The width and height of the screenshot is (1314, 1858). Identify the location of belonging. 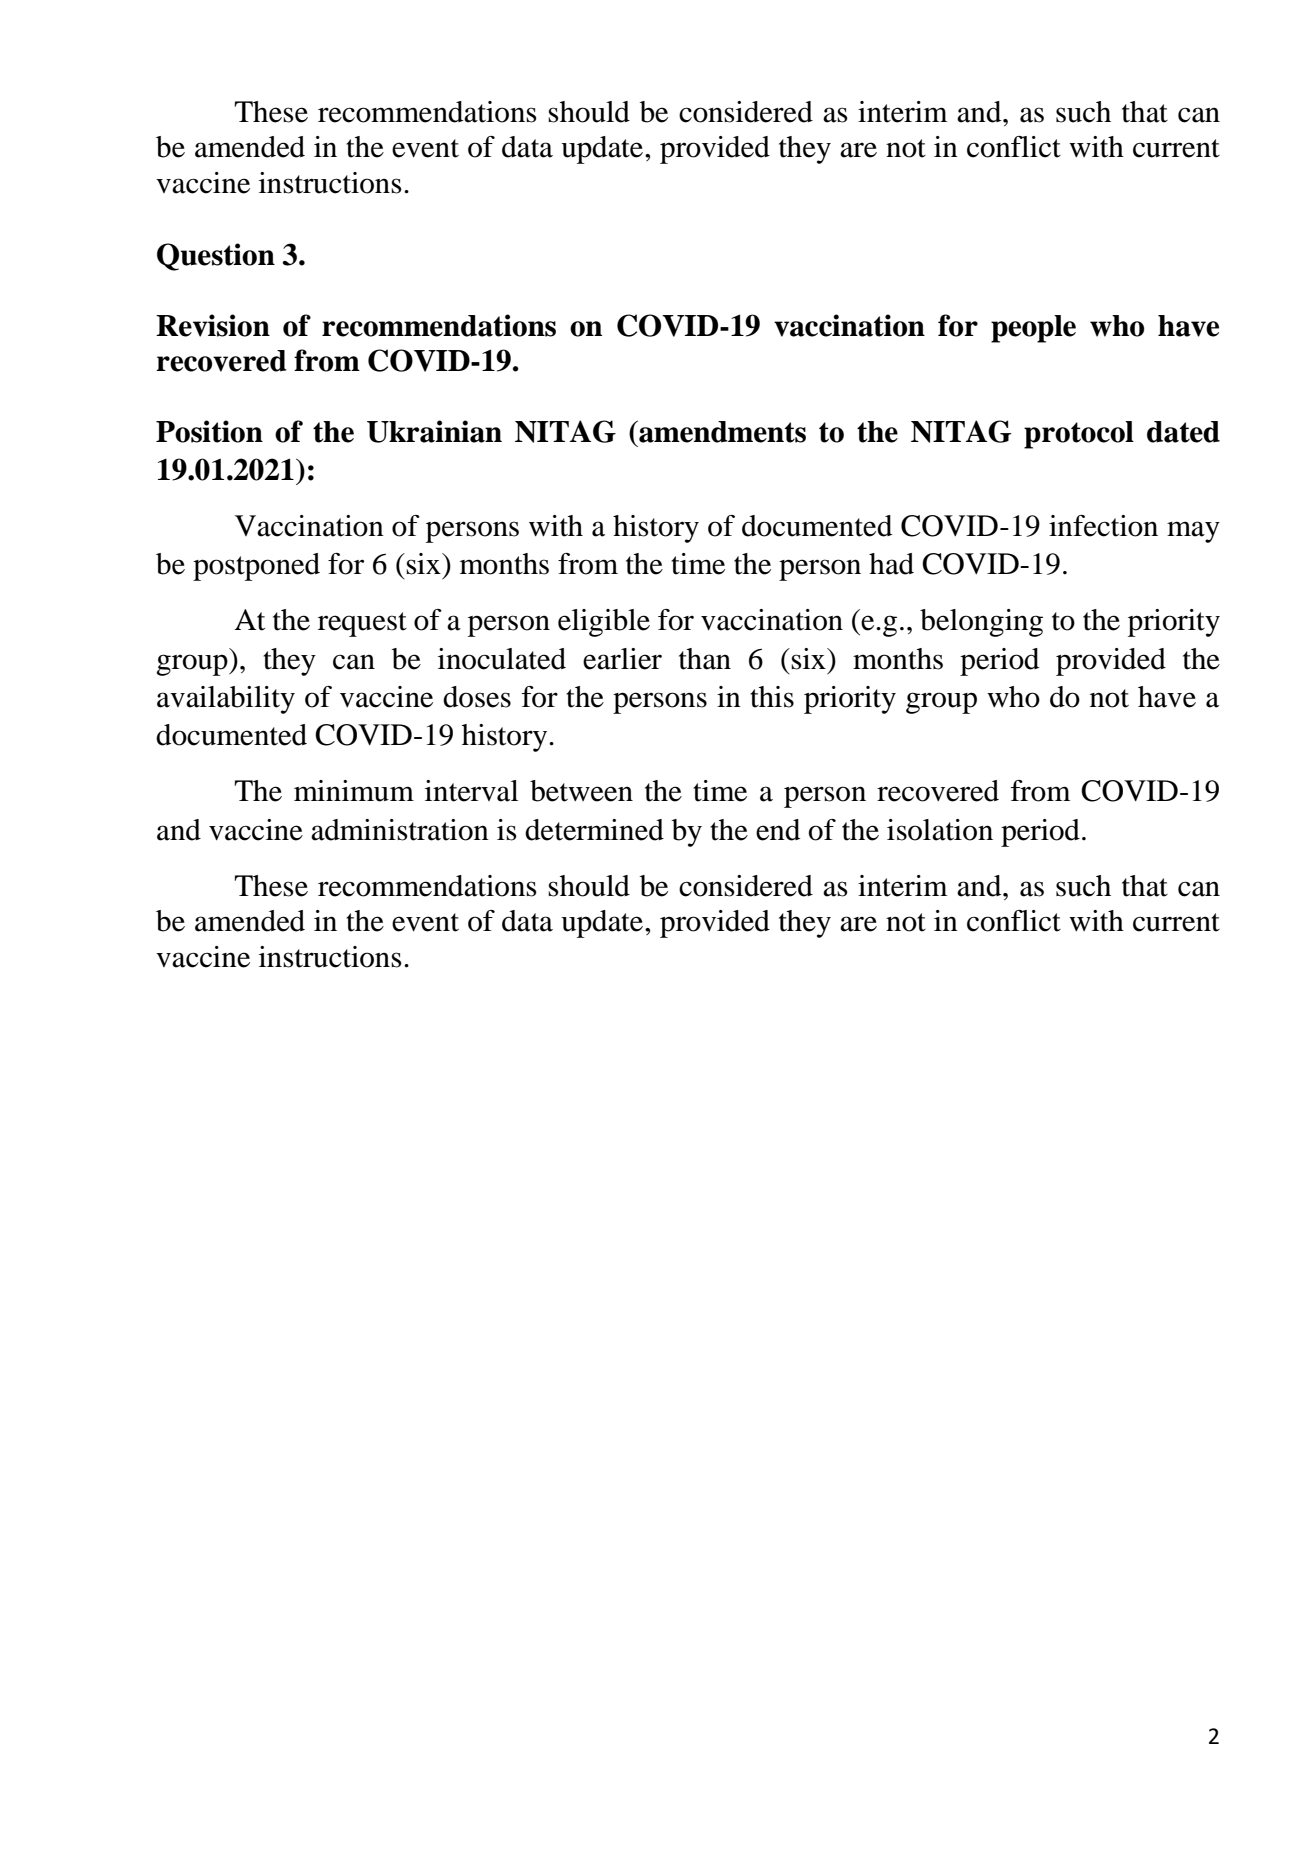
(981, 623).
